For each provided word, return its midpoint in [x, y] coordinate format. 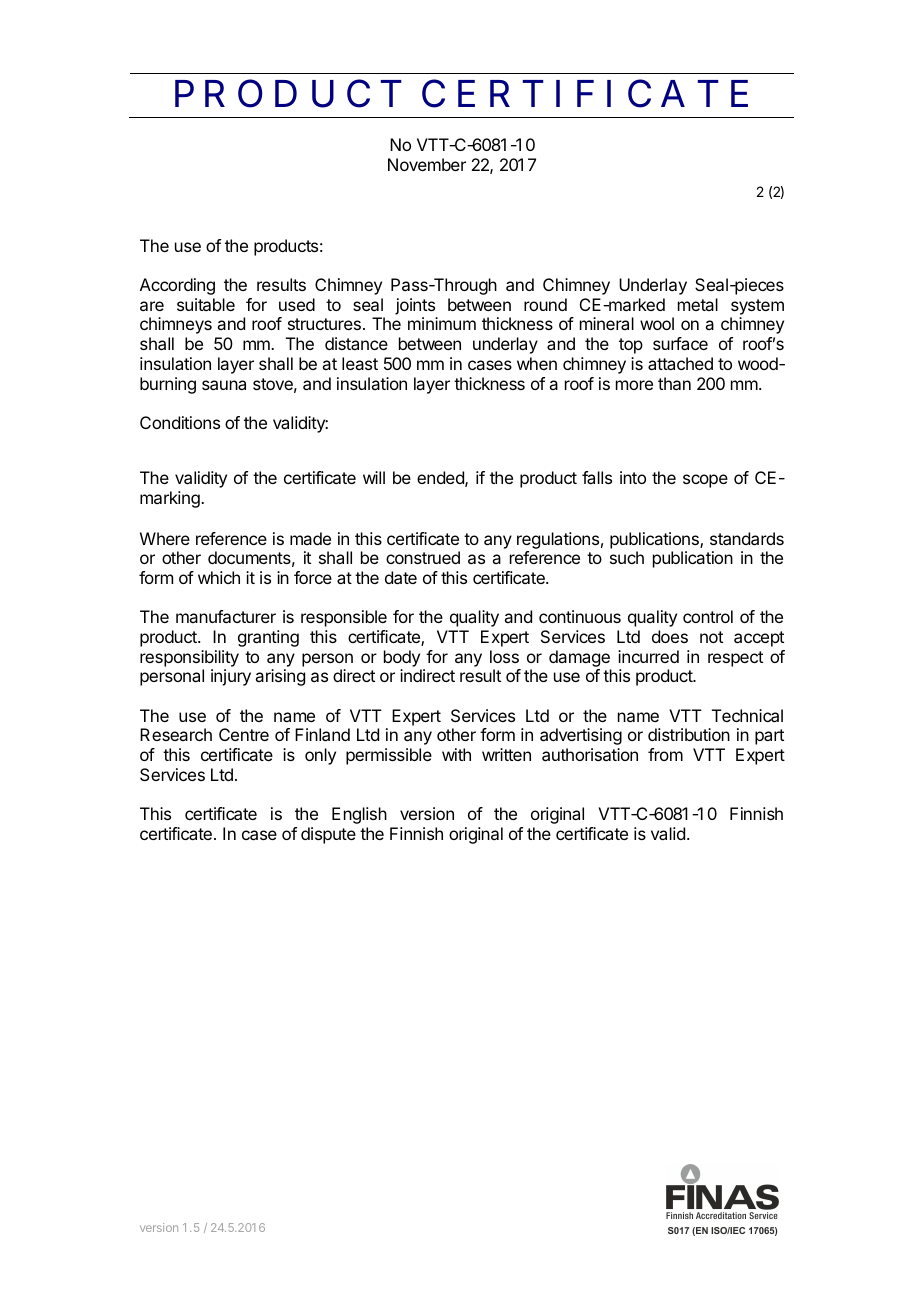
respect [735, 659]
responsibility [189, 658]
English [359, 815]
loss [504, 656]
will [374, 477]
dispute [328, 835]
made [310, 538]
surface [680, 343]
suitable [206, 304]
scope [705, 481]
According [177, 286]
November [427, 164]
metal [698, 304]
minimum [442, 323]
